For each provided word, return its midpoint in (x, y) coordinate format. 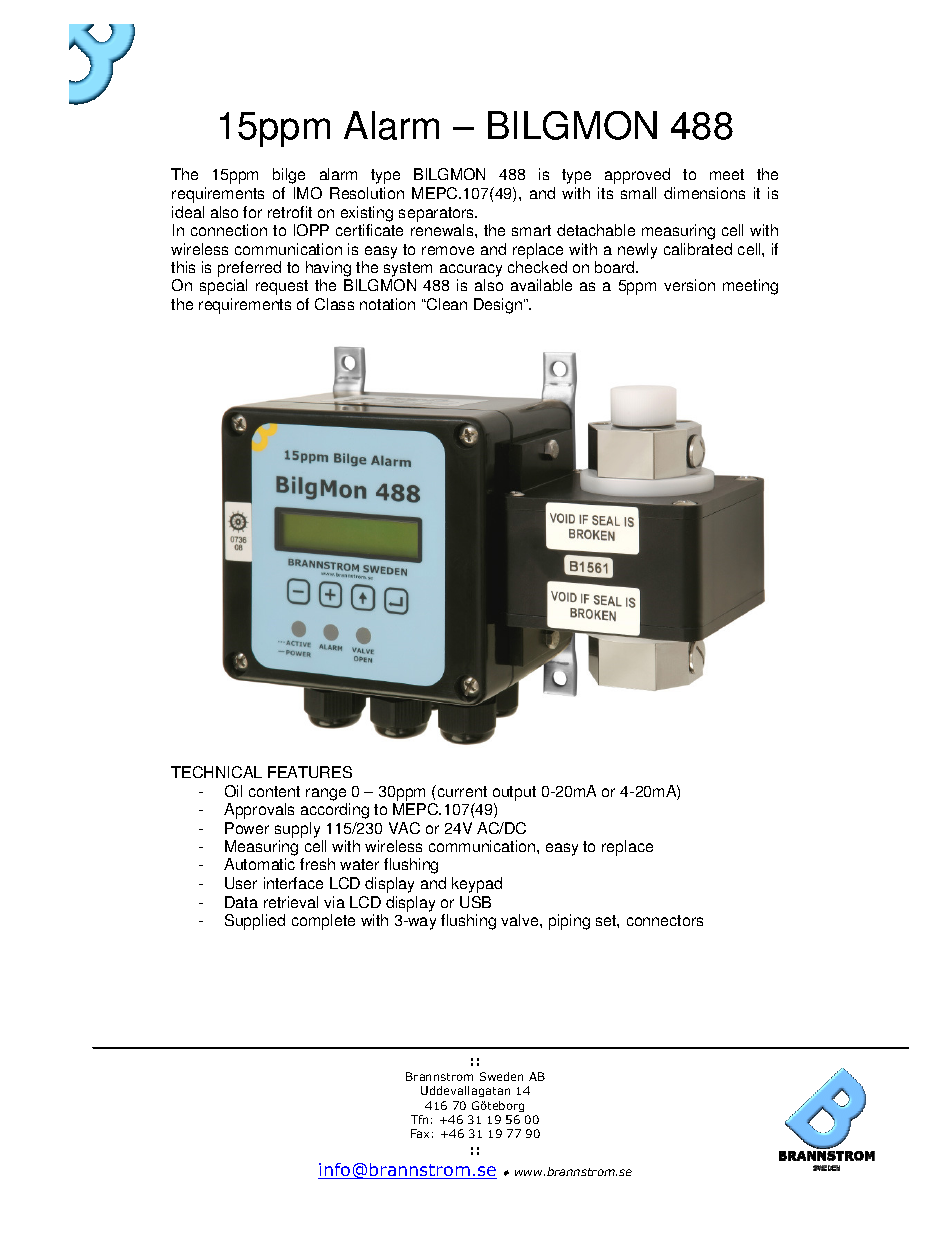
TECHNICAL (216, 772)
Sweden (501, 1076)
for (252, 212)
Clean (446, 304)
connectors (665, 920)
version (689, 285)
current (461, 791)
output (514, 793)
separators (438, 214)
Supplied (255, 922)
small (638, 193)
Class (334, 304)
